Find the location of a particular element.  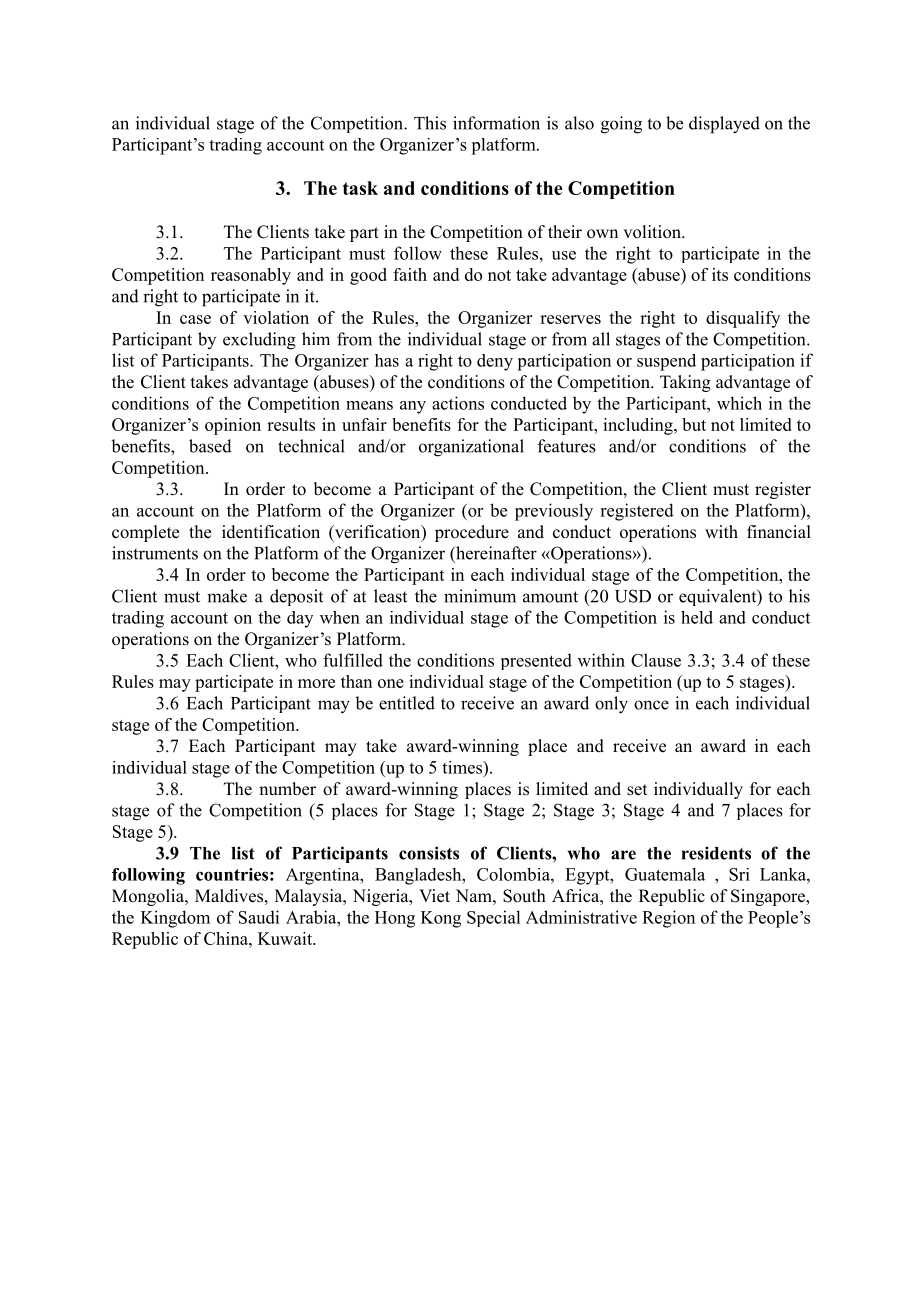

make is located at coordinates (227, 596).
